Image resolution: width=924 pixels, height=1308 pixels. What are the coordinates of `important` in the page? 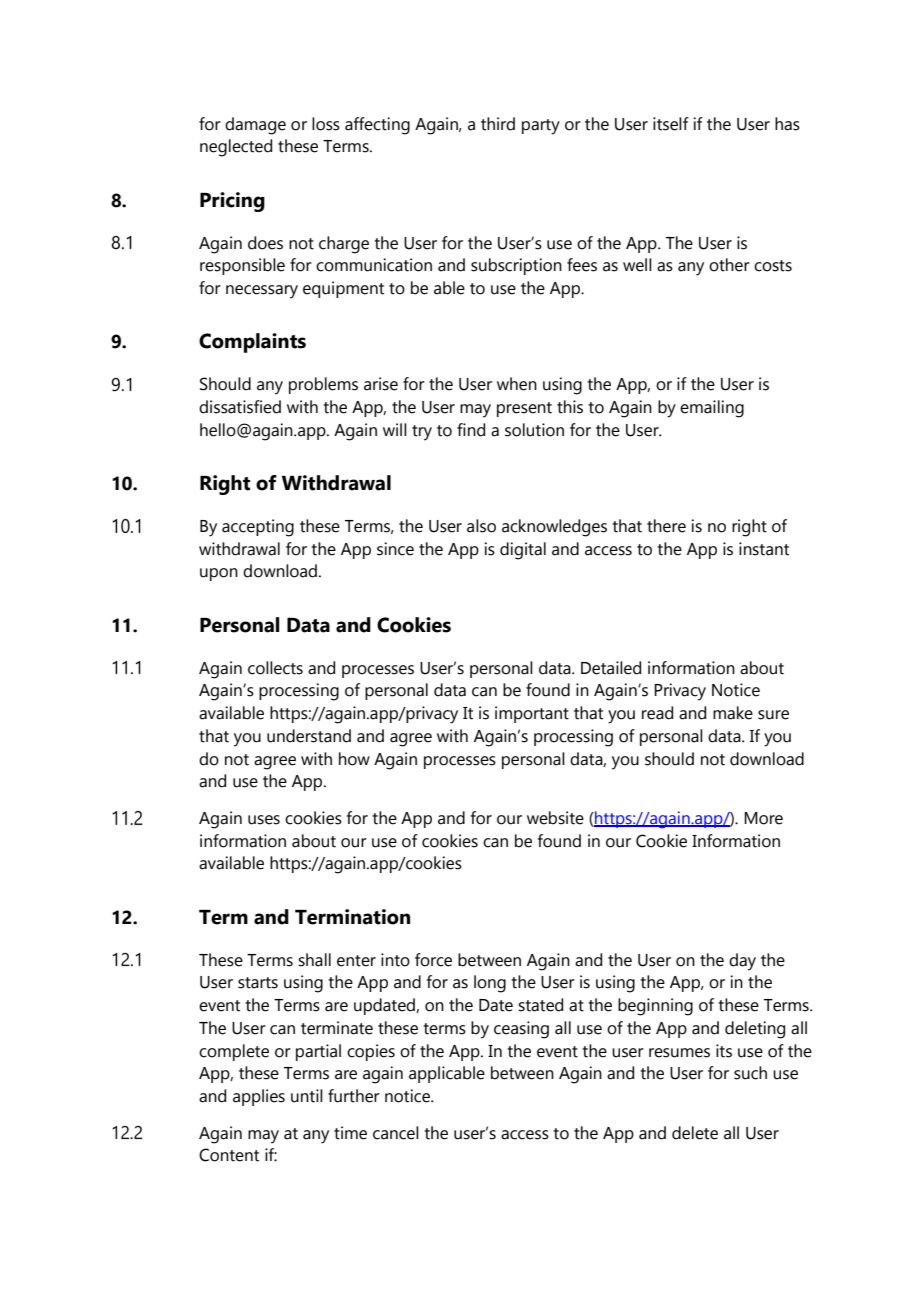 It's located at (532, 714).
